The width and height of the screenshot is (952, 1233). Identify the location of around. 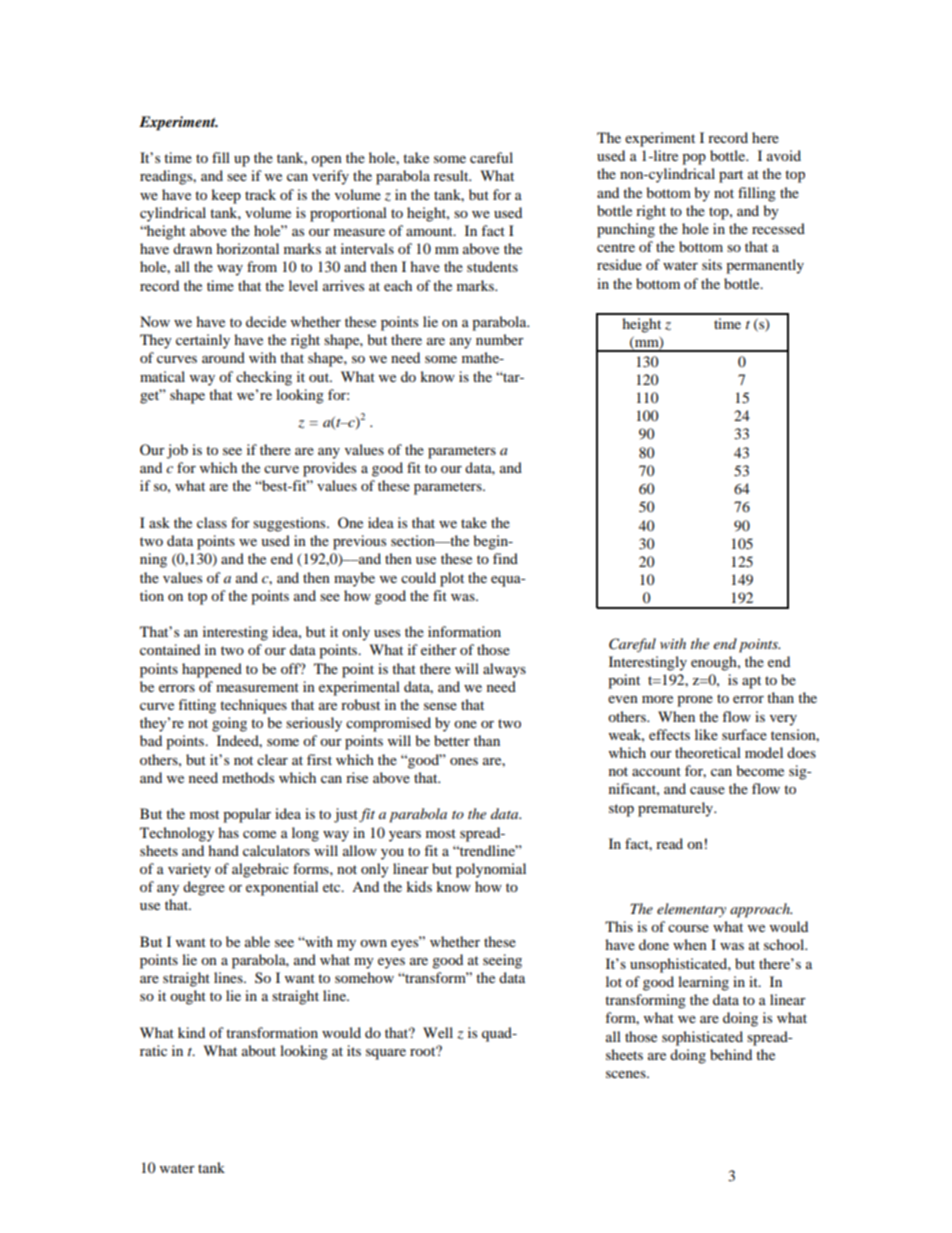
(223, 357).
